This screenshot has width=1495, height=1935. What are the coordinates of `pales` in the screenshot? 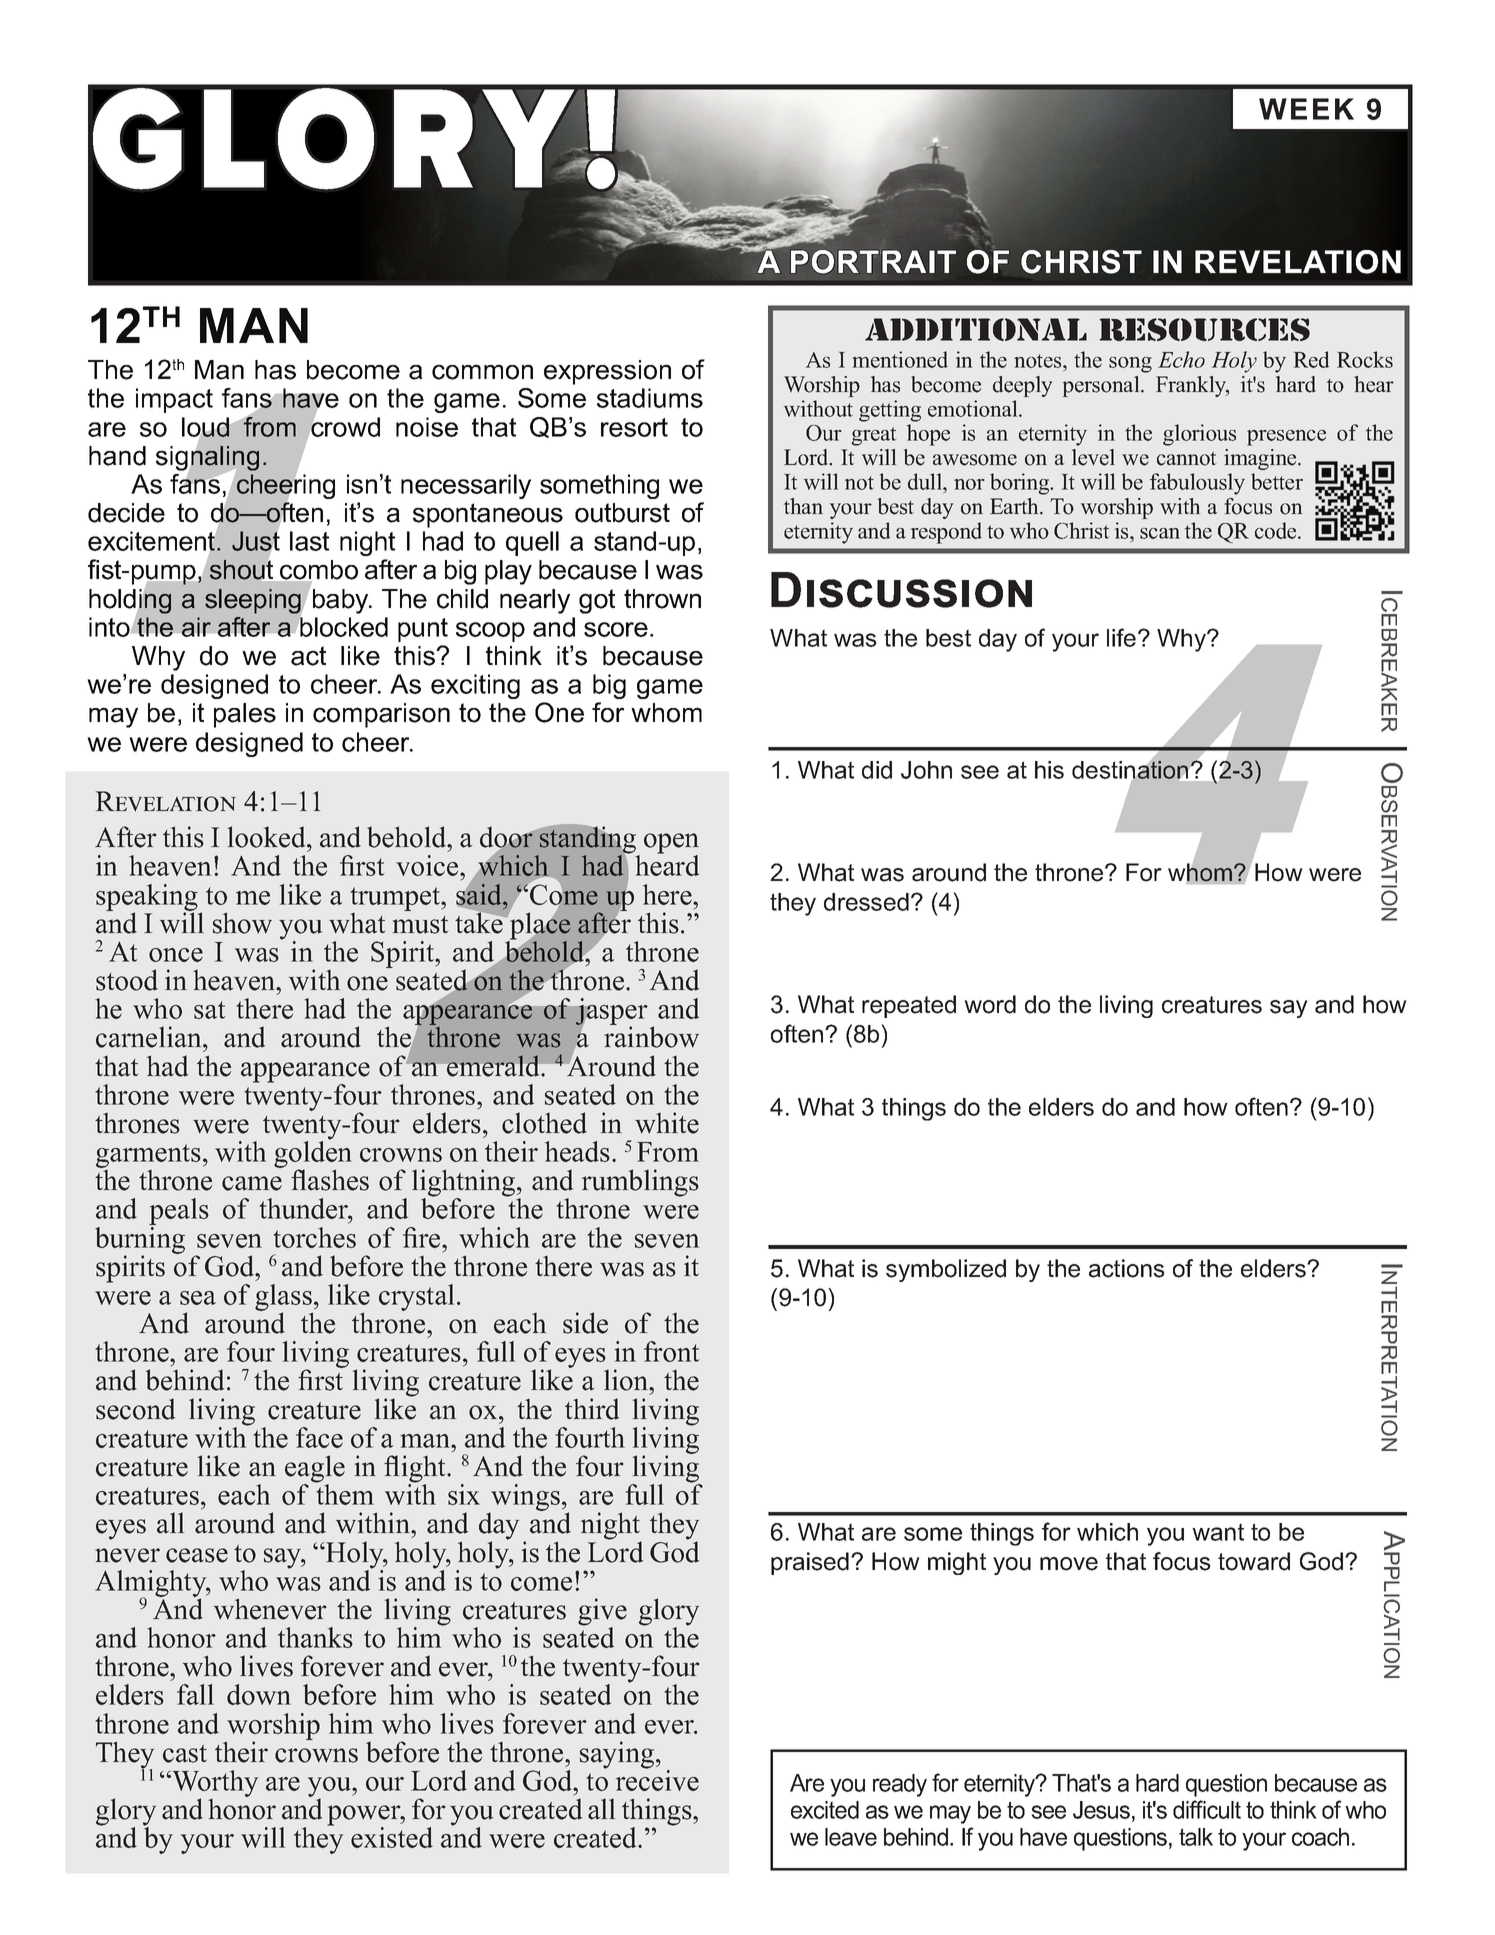 It's located at (245, 715).
